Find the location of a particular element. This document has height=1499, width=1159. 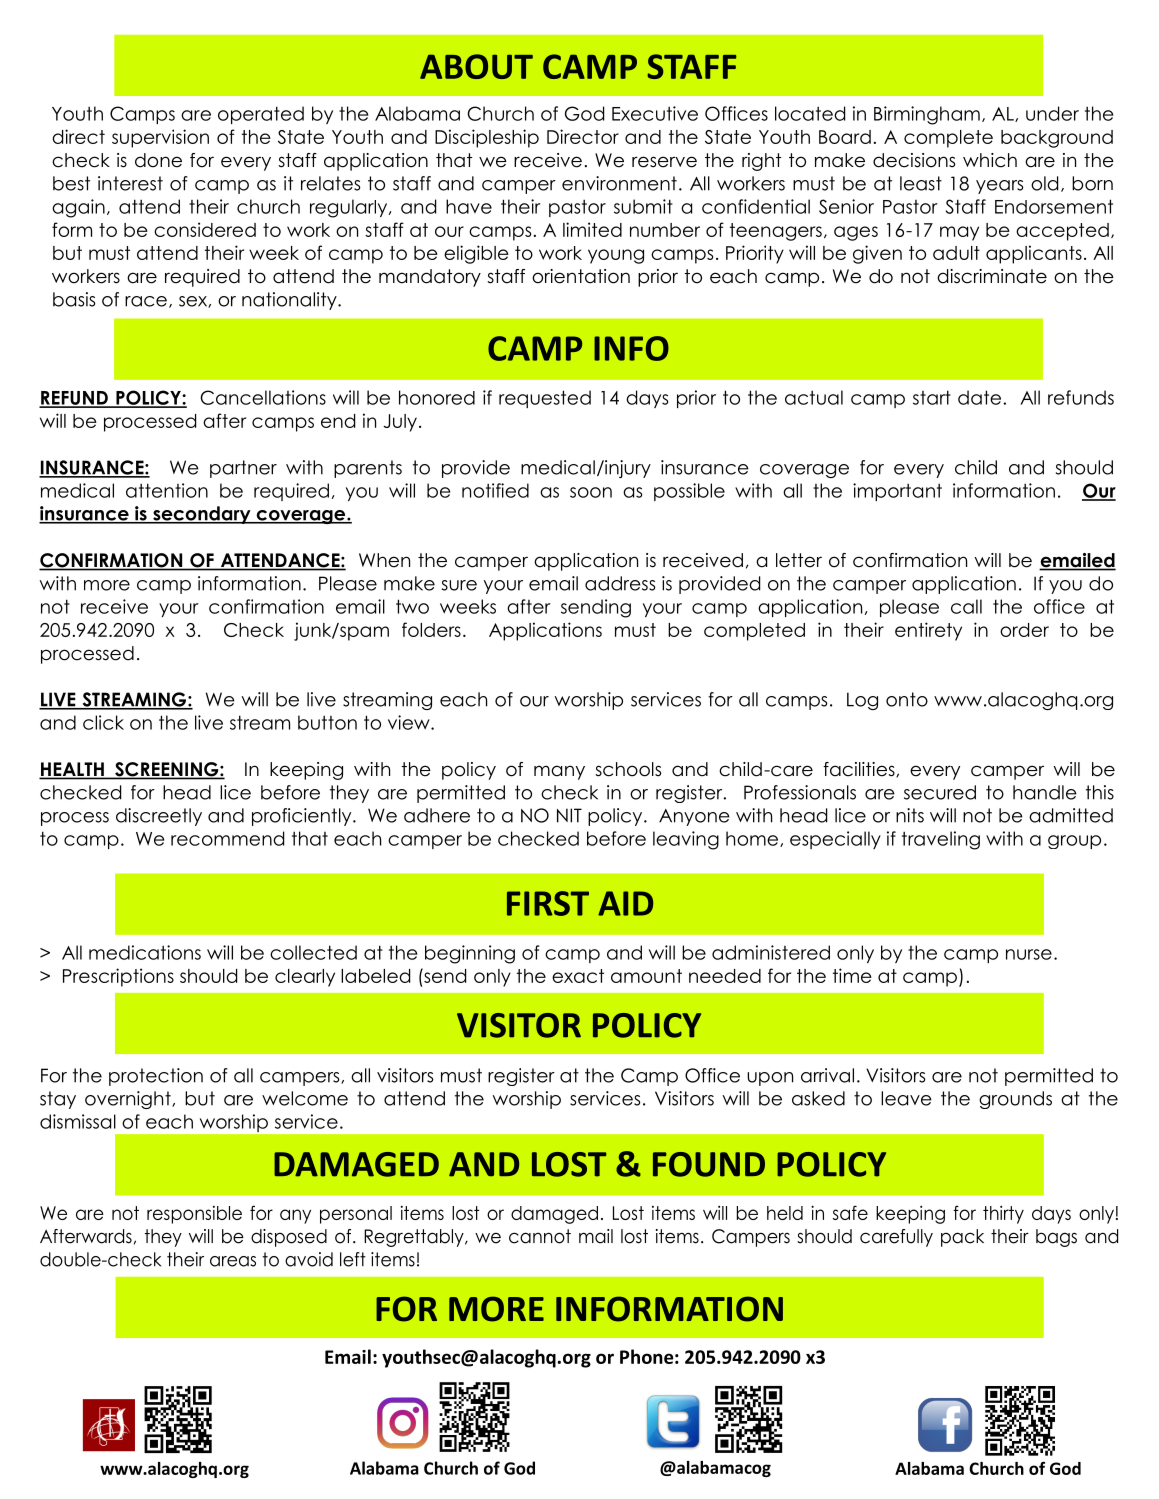

traveling is located at coordinates (941, 840).
